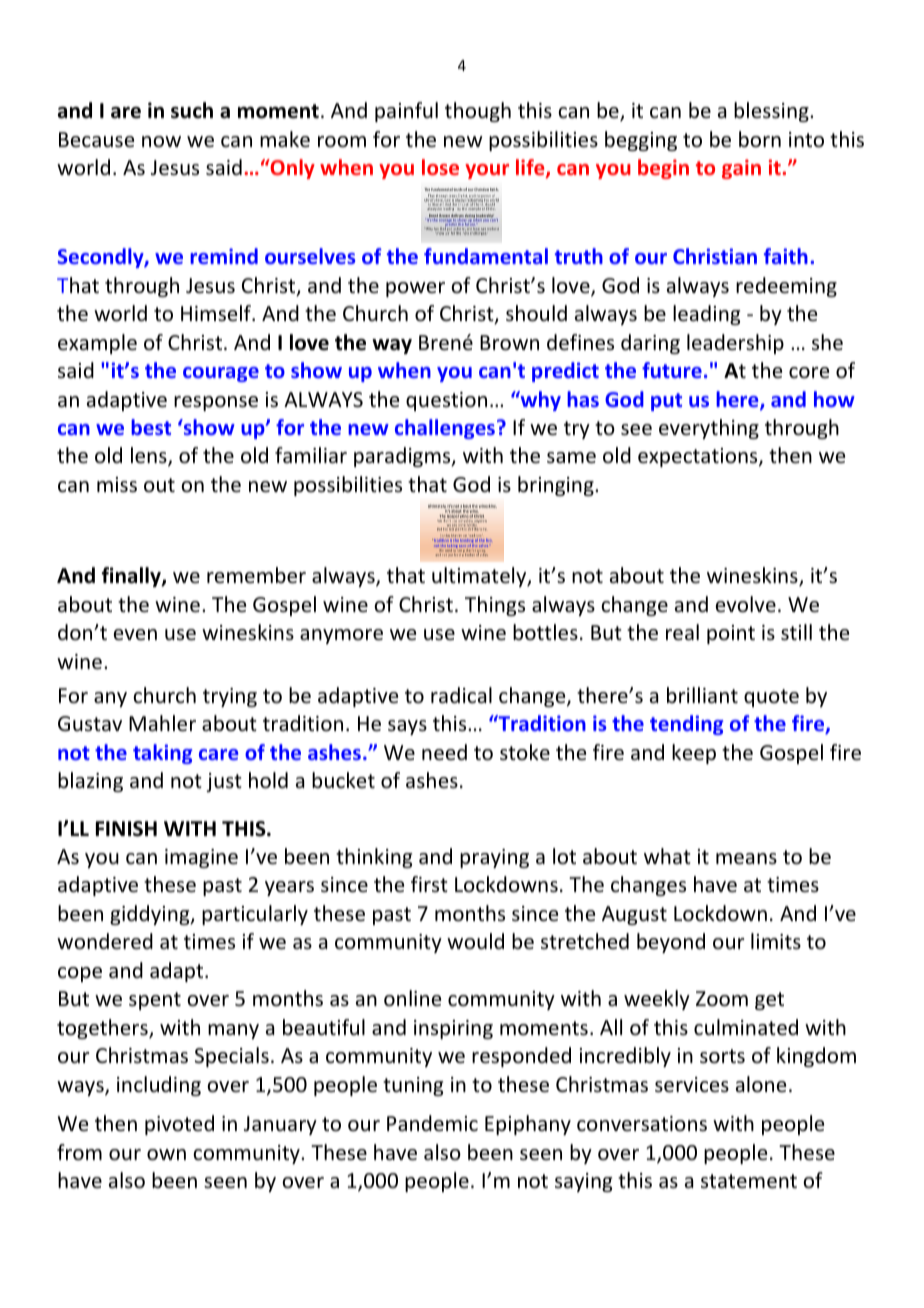  What do you see at coordinates (446, 401) in the document?
I see `question` at bounding box center [446, 401].
